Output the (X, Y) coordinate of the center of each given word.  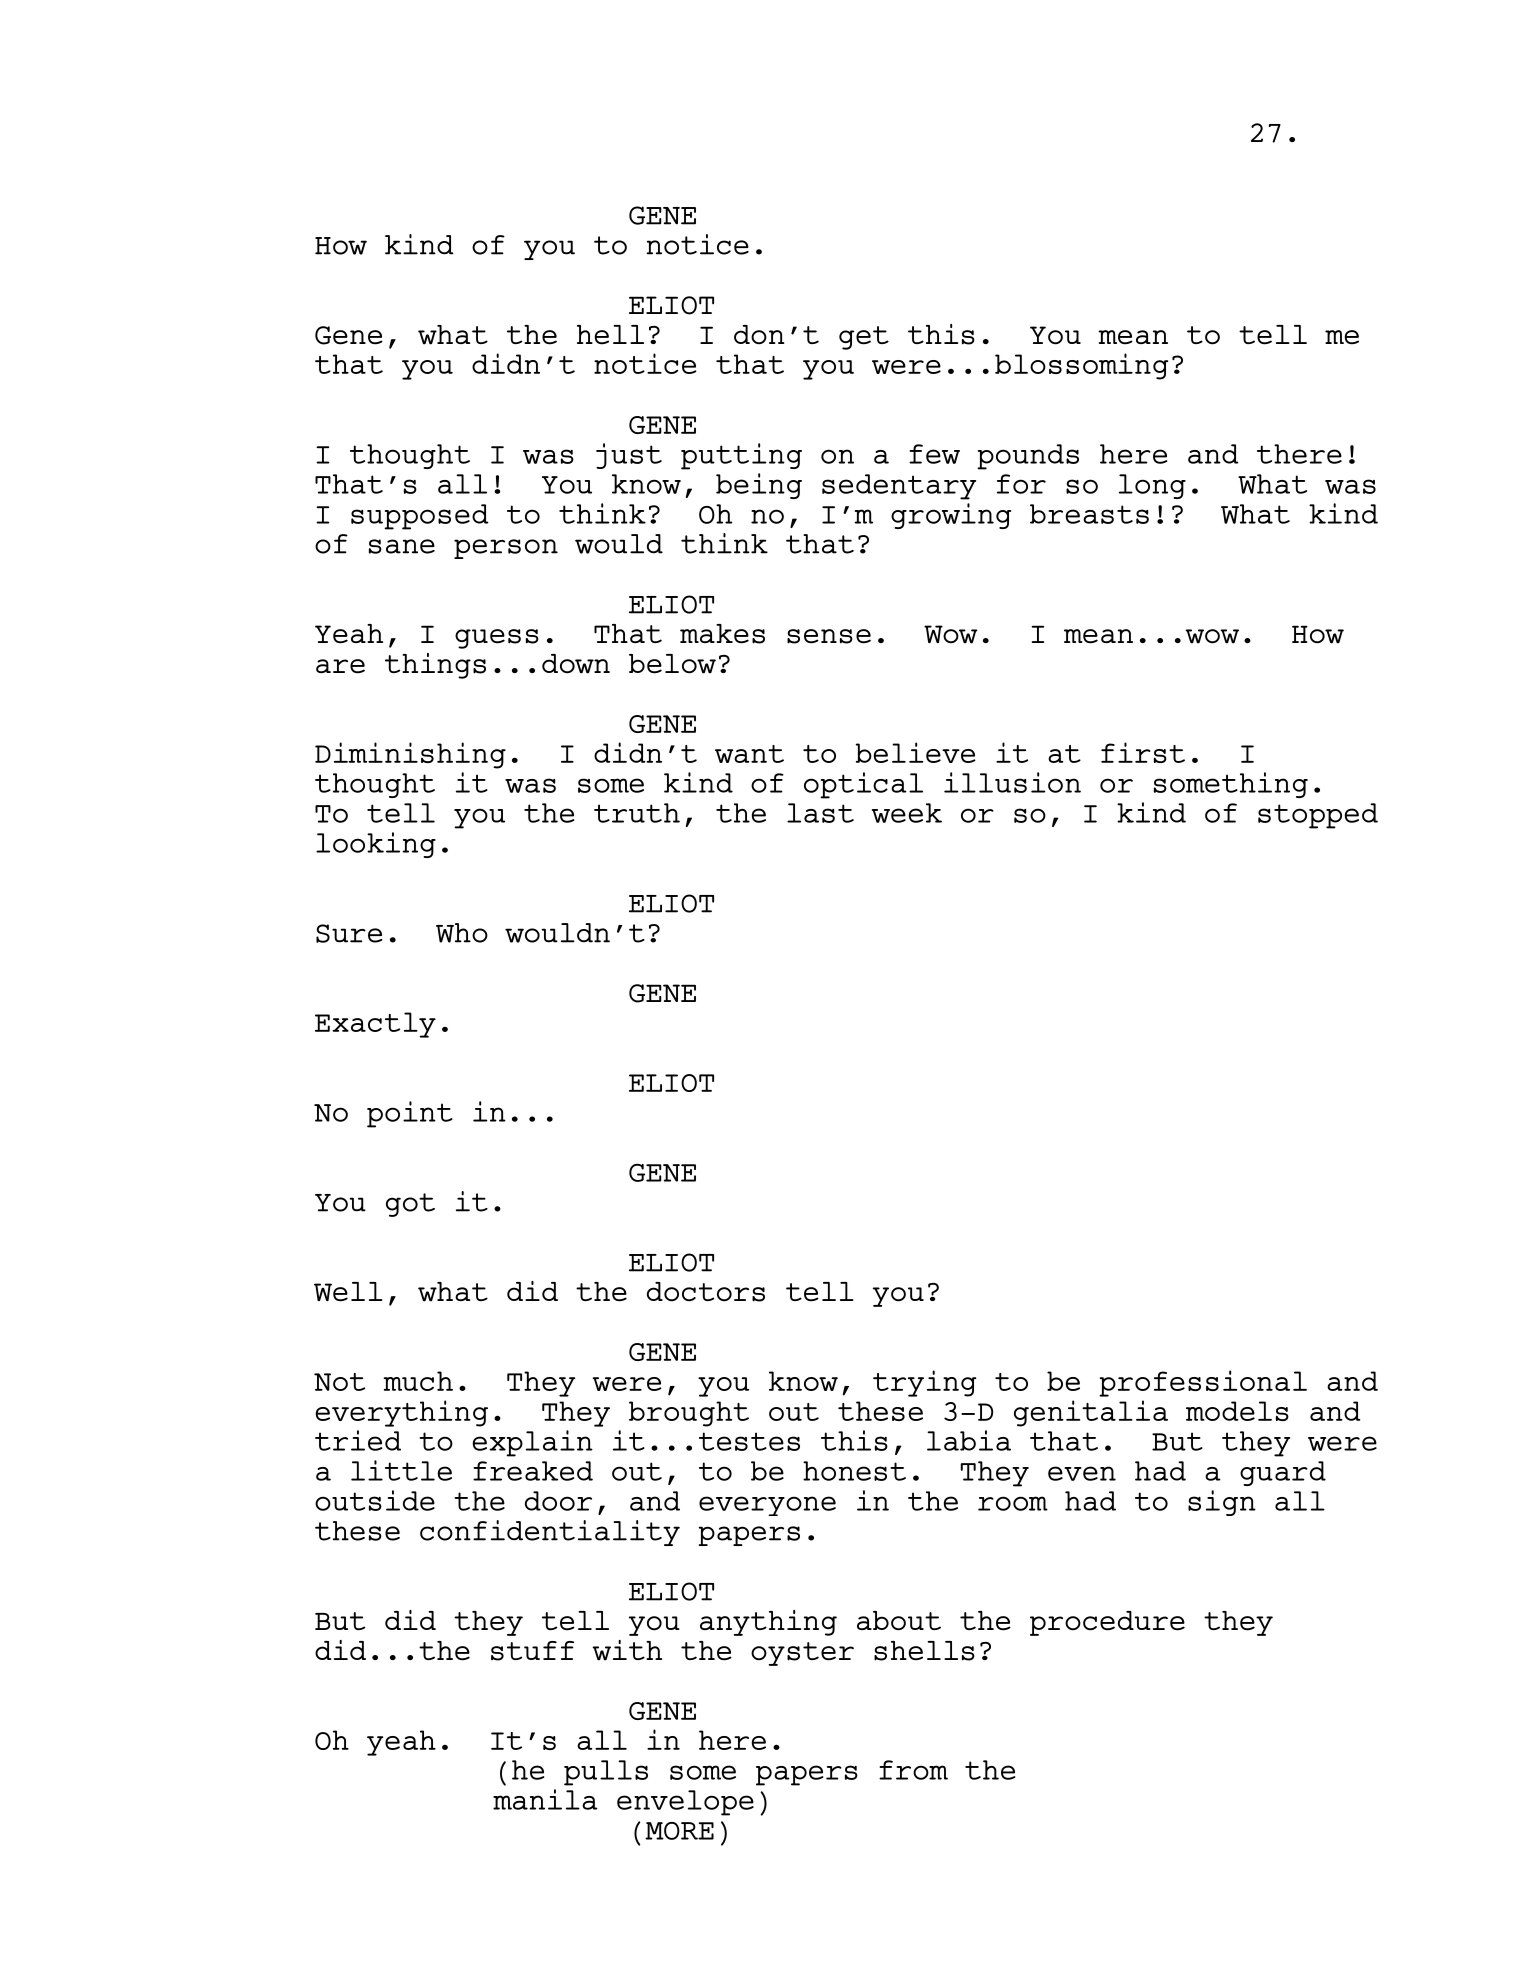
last (820, 813)
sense (829, 636)
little (401, 1470)
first (1143, 752)
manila (545, 1799)
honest (854, 1471)
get (864, 338)
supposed (420, 517)
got (410, 1205)
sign (1222, 1503)
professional (1203, 1383)
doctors (706, 1292)
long (1152, 486)
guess (497, 639)
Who (462, 933)
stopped (1318, 816)
